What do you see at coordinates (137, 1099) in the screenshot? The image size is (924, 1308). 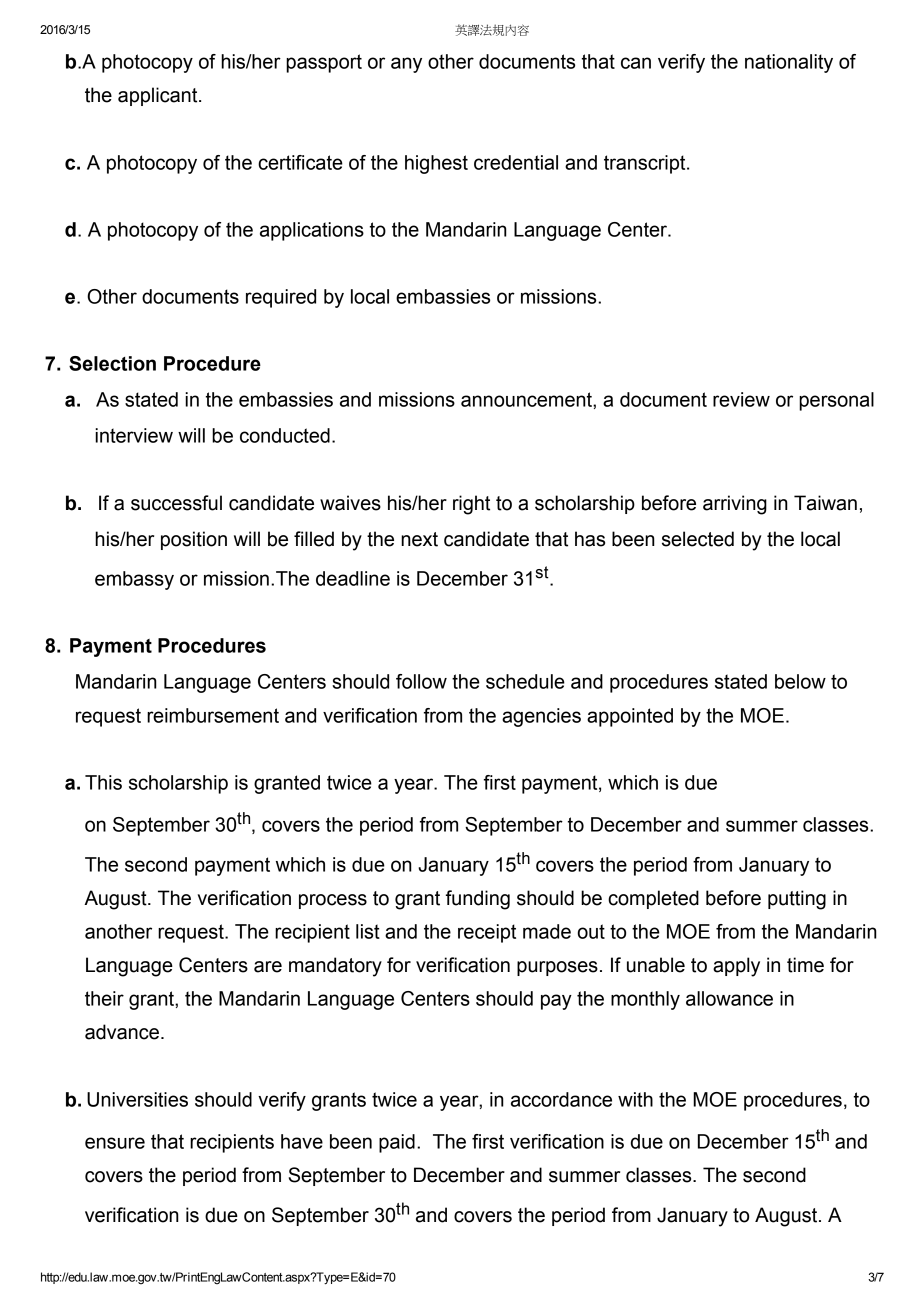 I see `Universities` at bounding box center [137, 1099].
